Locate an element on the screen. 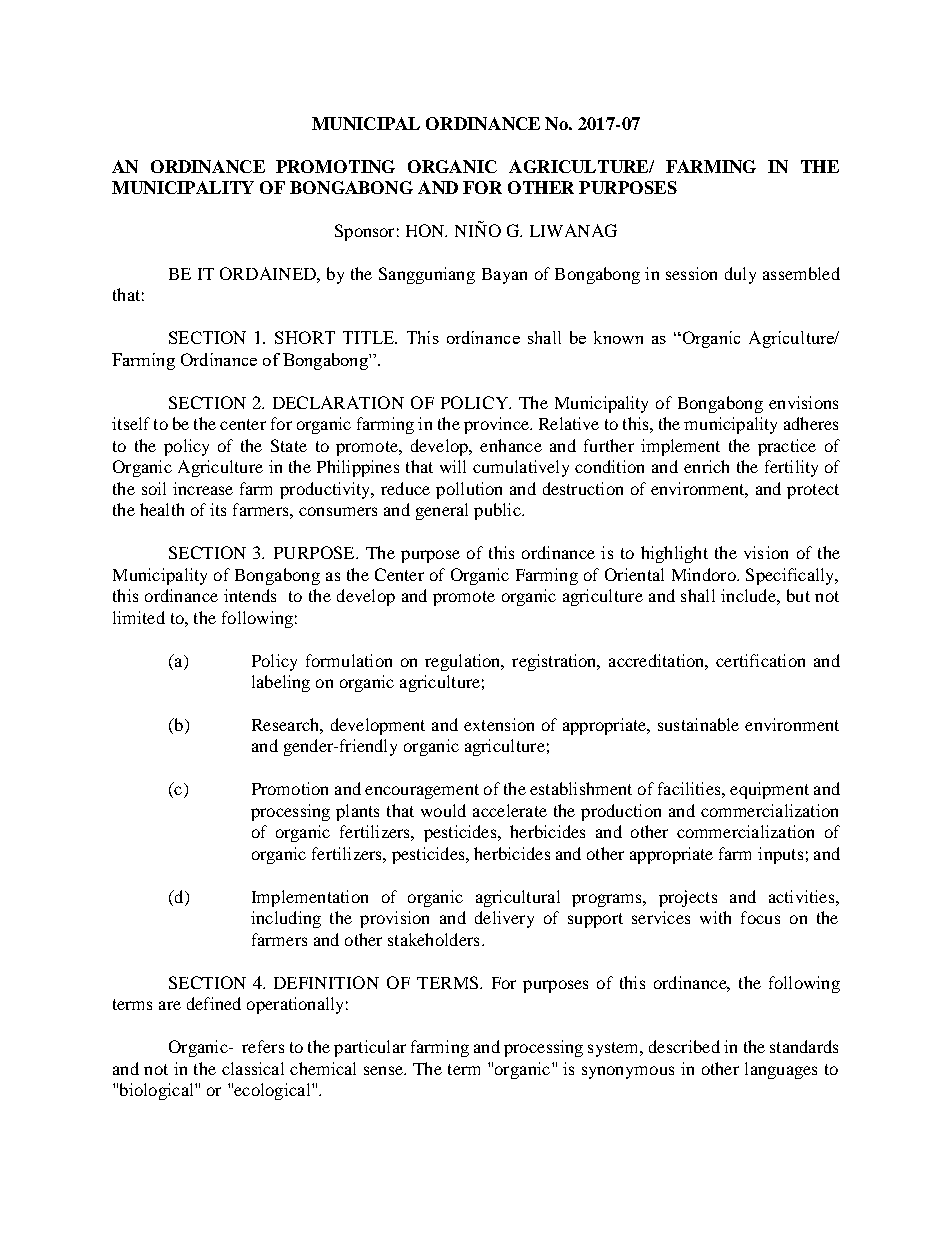 The image size is (952, 1233). Promotion is located at coordinates (290, 788).
